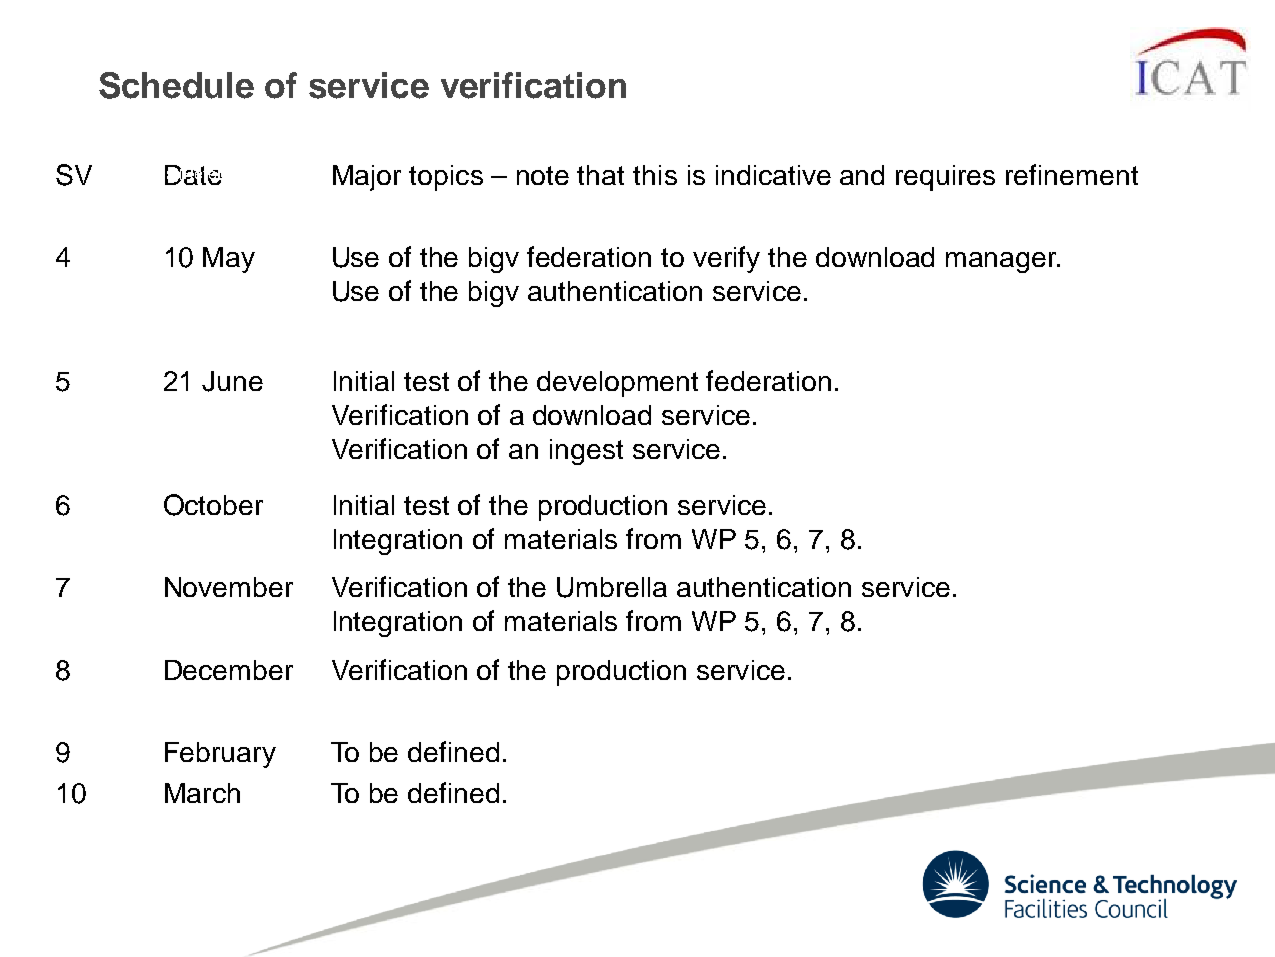 The width and height of the screenshot is (1275, 957). Describe the element at coordinates (220, 755) in the screenshot. I see `February` at that location.
